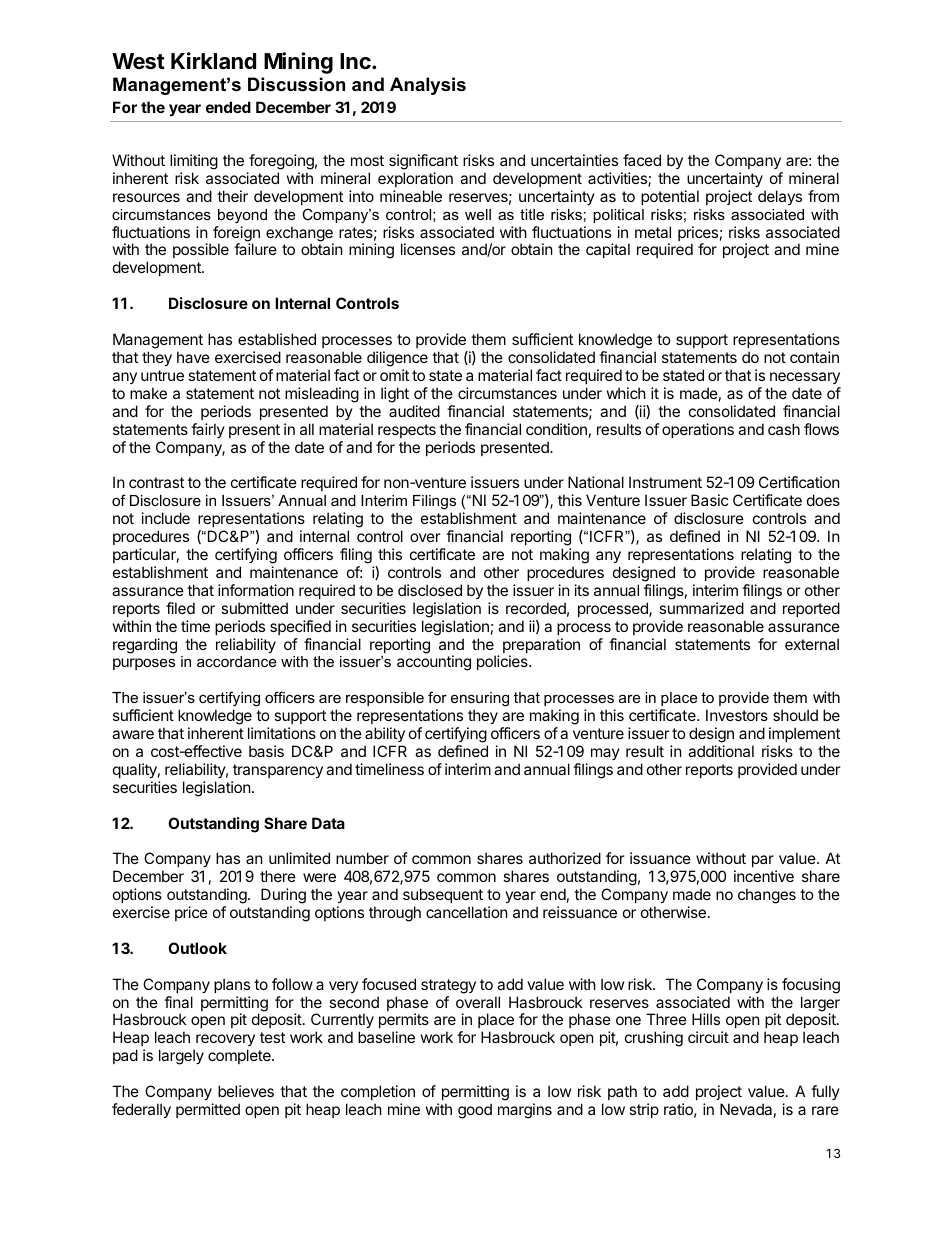 This image has width=952, height=1233. Describe the element at coordinates (278, 876) in the image. I see `there` at that location.
